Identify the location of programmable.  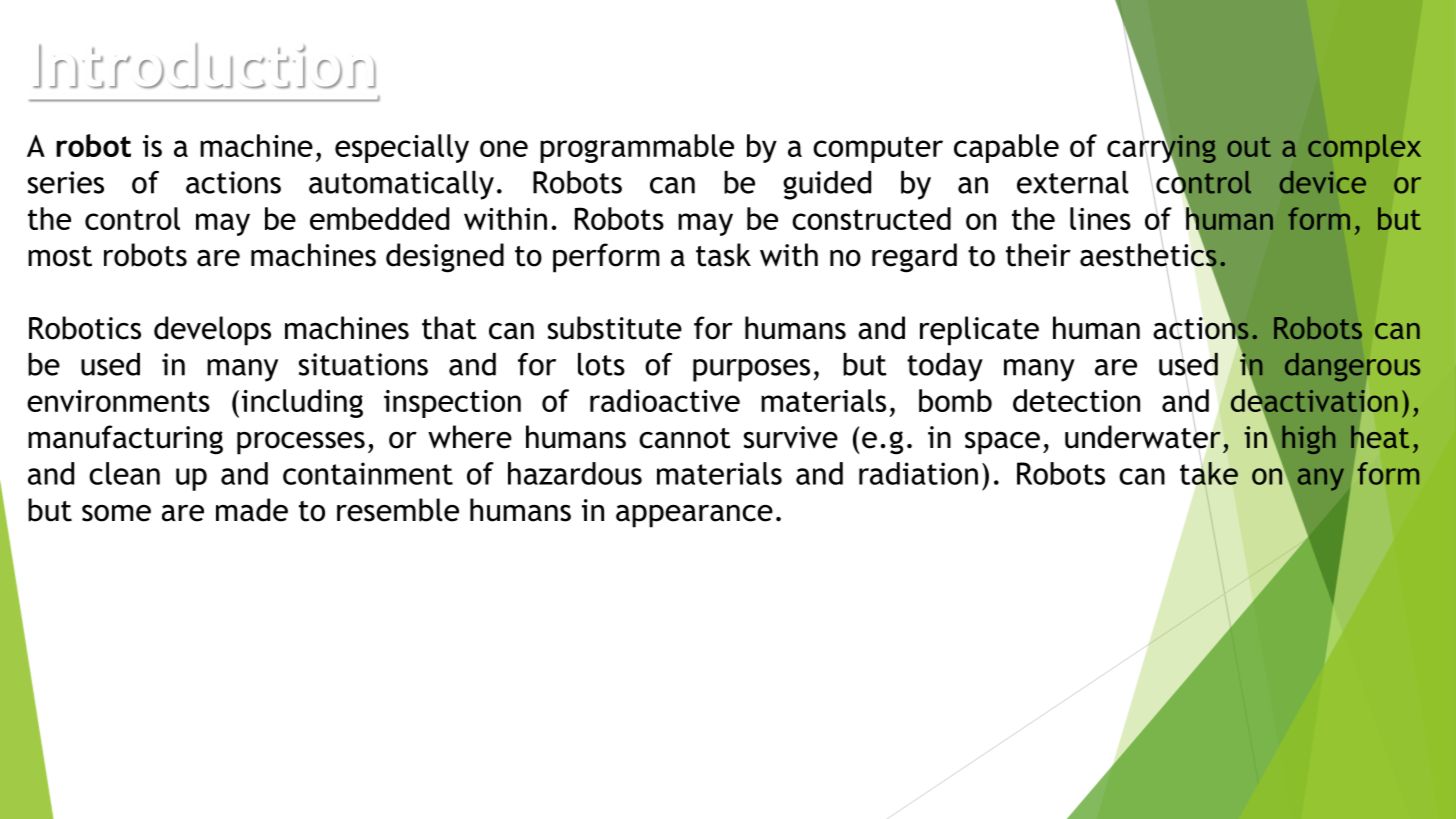
(637, 148).
